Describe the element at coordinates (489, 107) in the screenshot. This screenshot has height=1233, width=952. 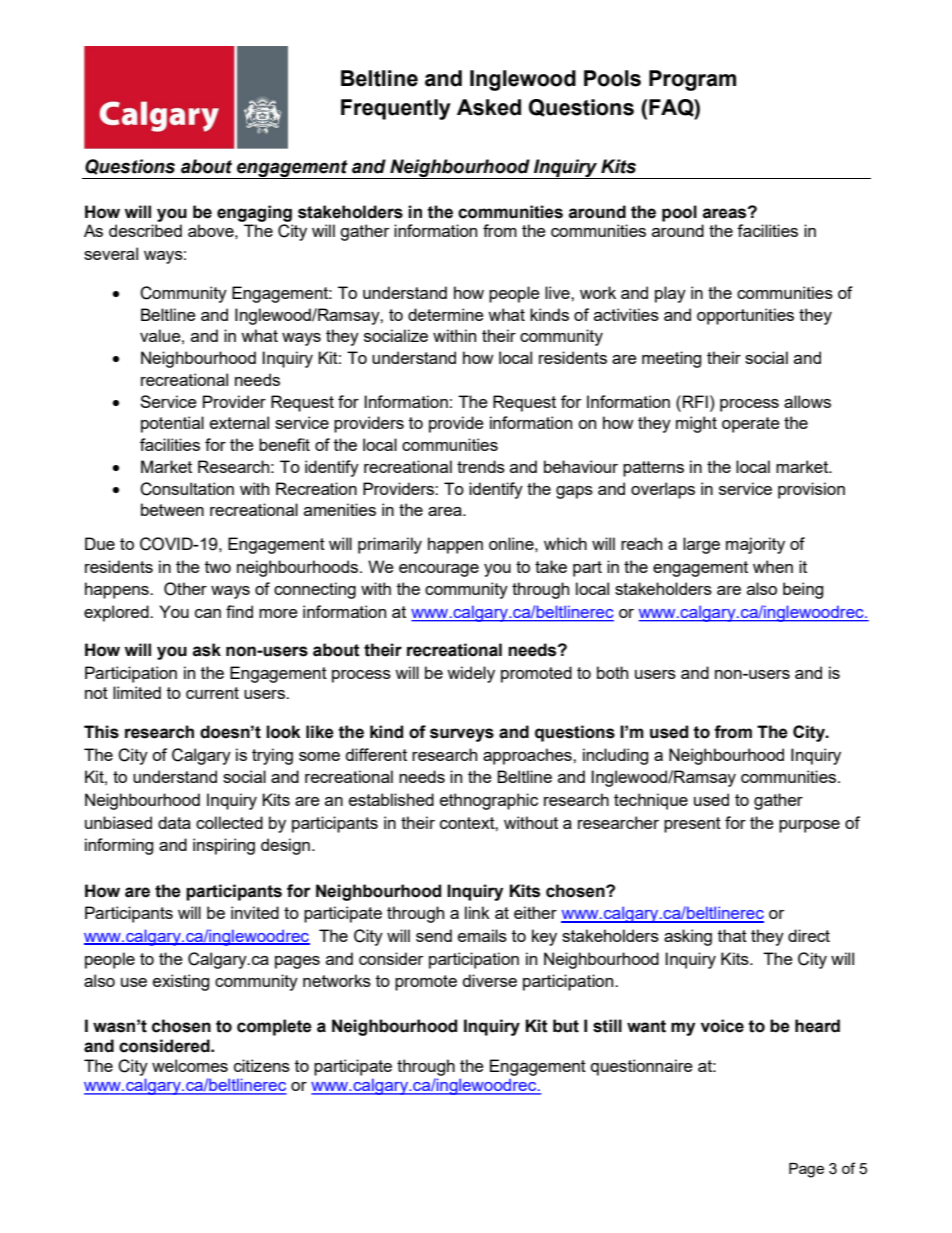
I see `Asked` at that location.
